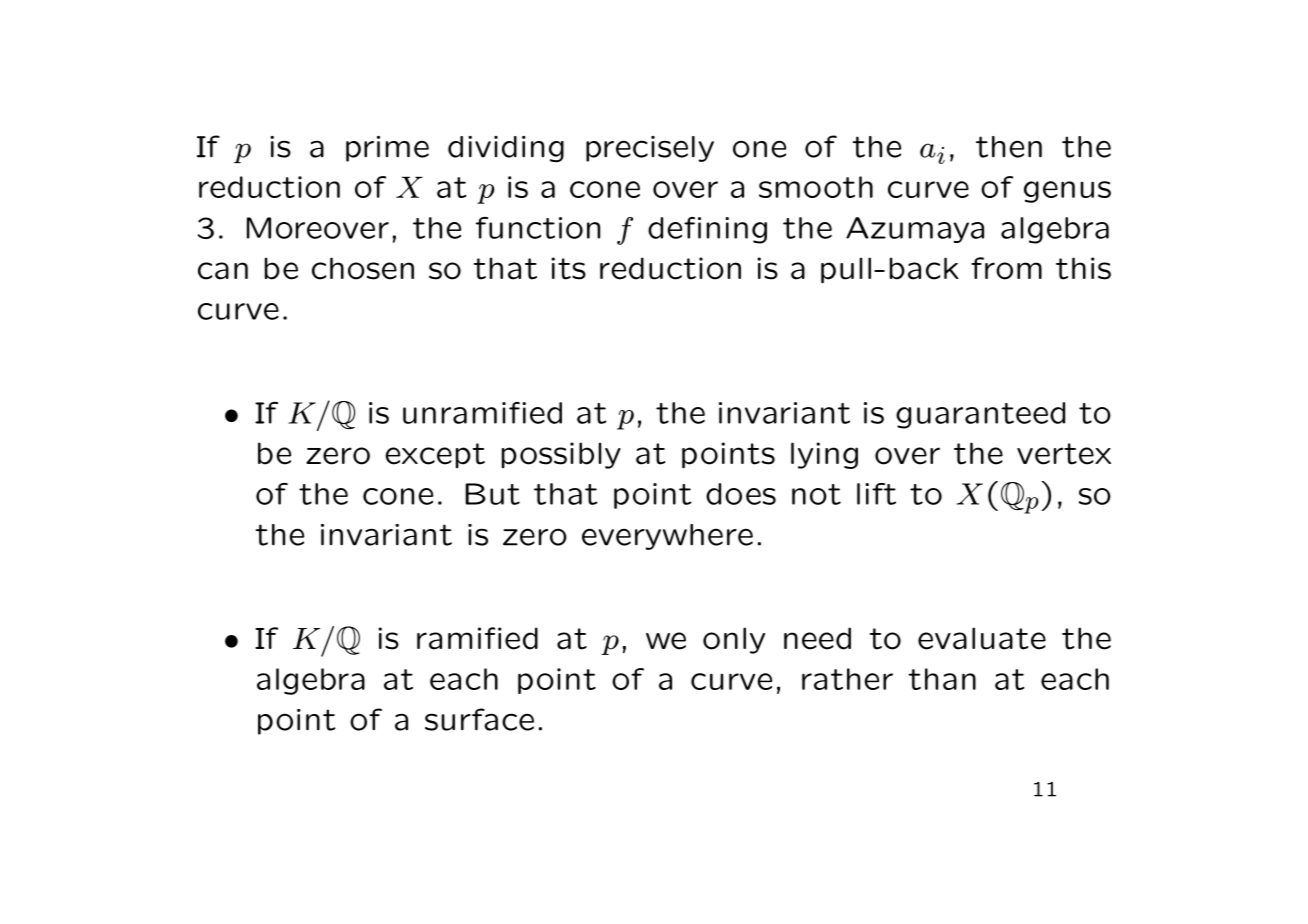 Image resolution: width=1308 pixels, height=924 pixels. I want to click on guaranteed, so click(980, 415).
